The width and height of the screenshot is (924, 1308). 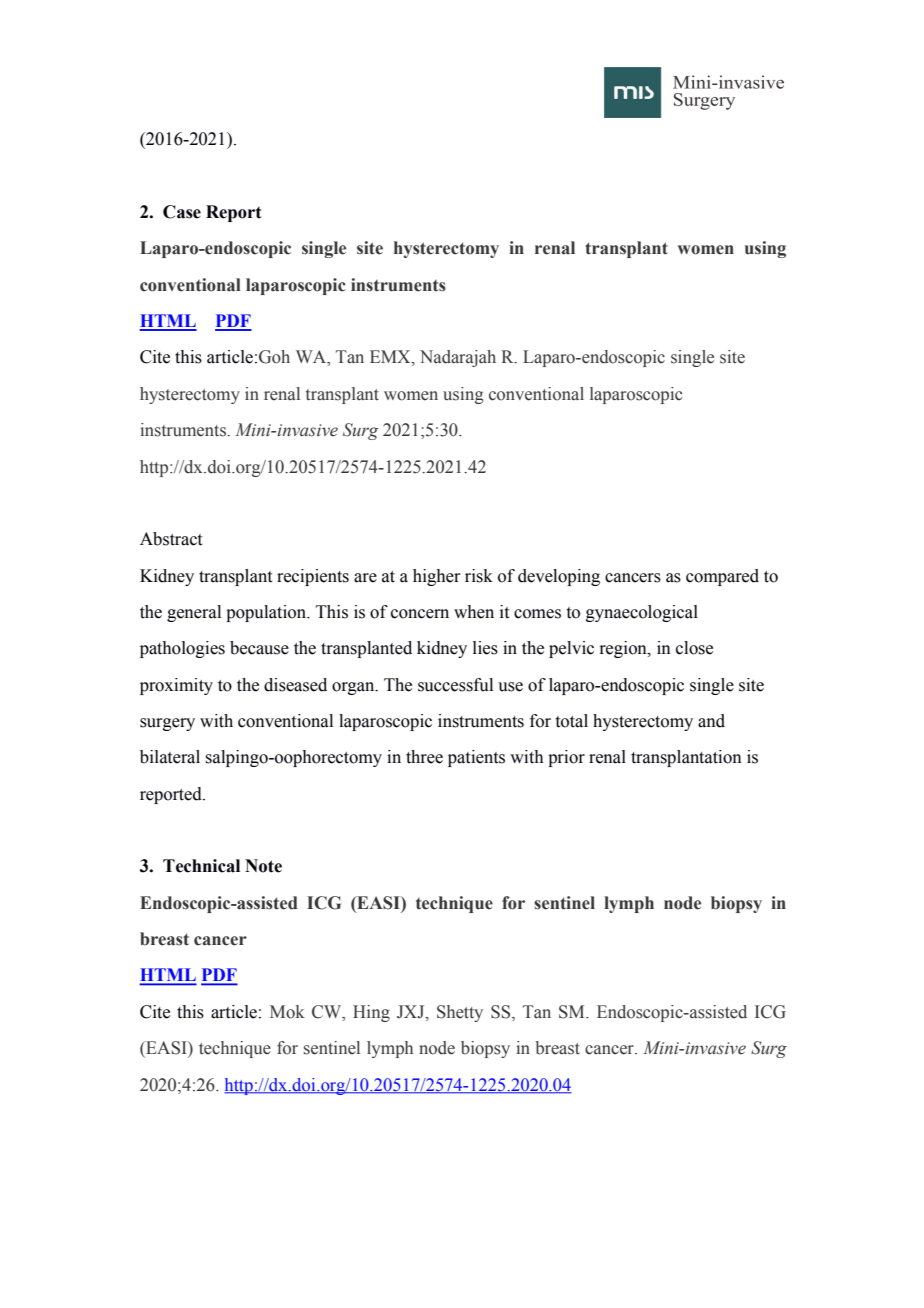 I want to click on Abstract, so click(x=171, y=539).
